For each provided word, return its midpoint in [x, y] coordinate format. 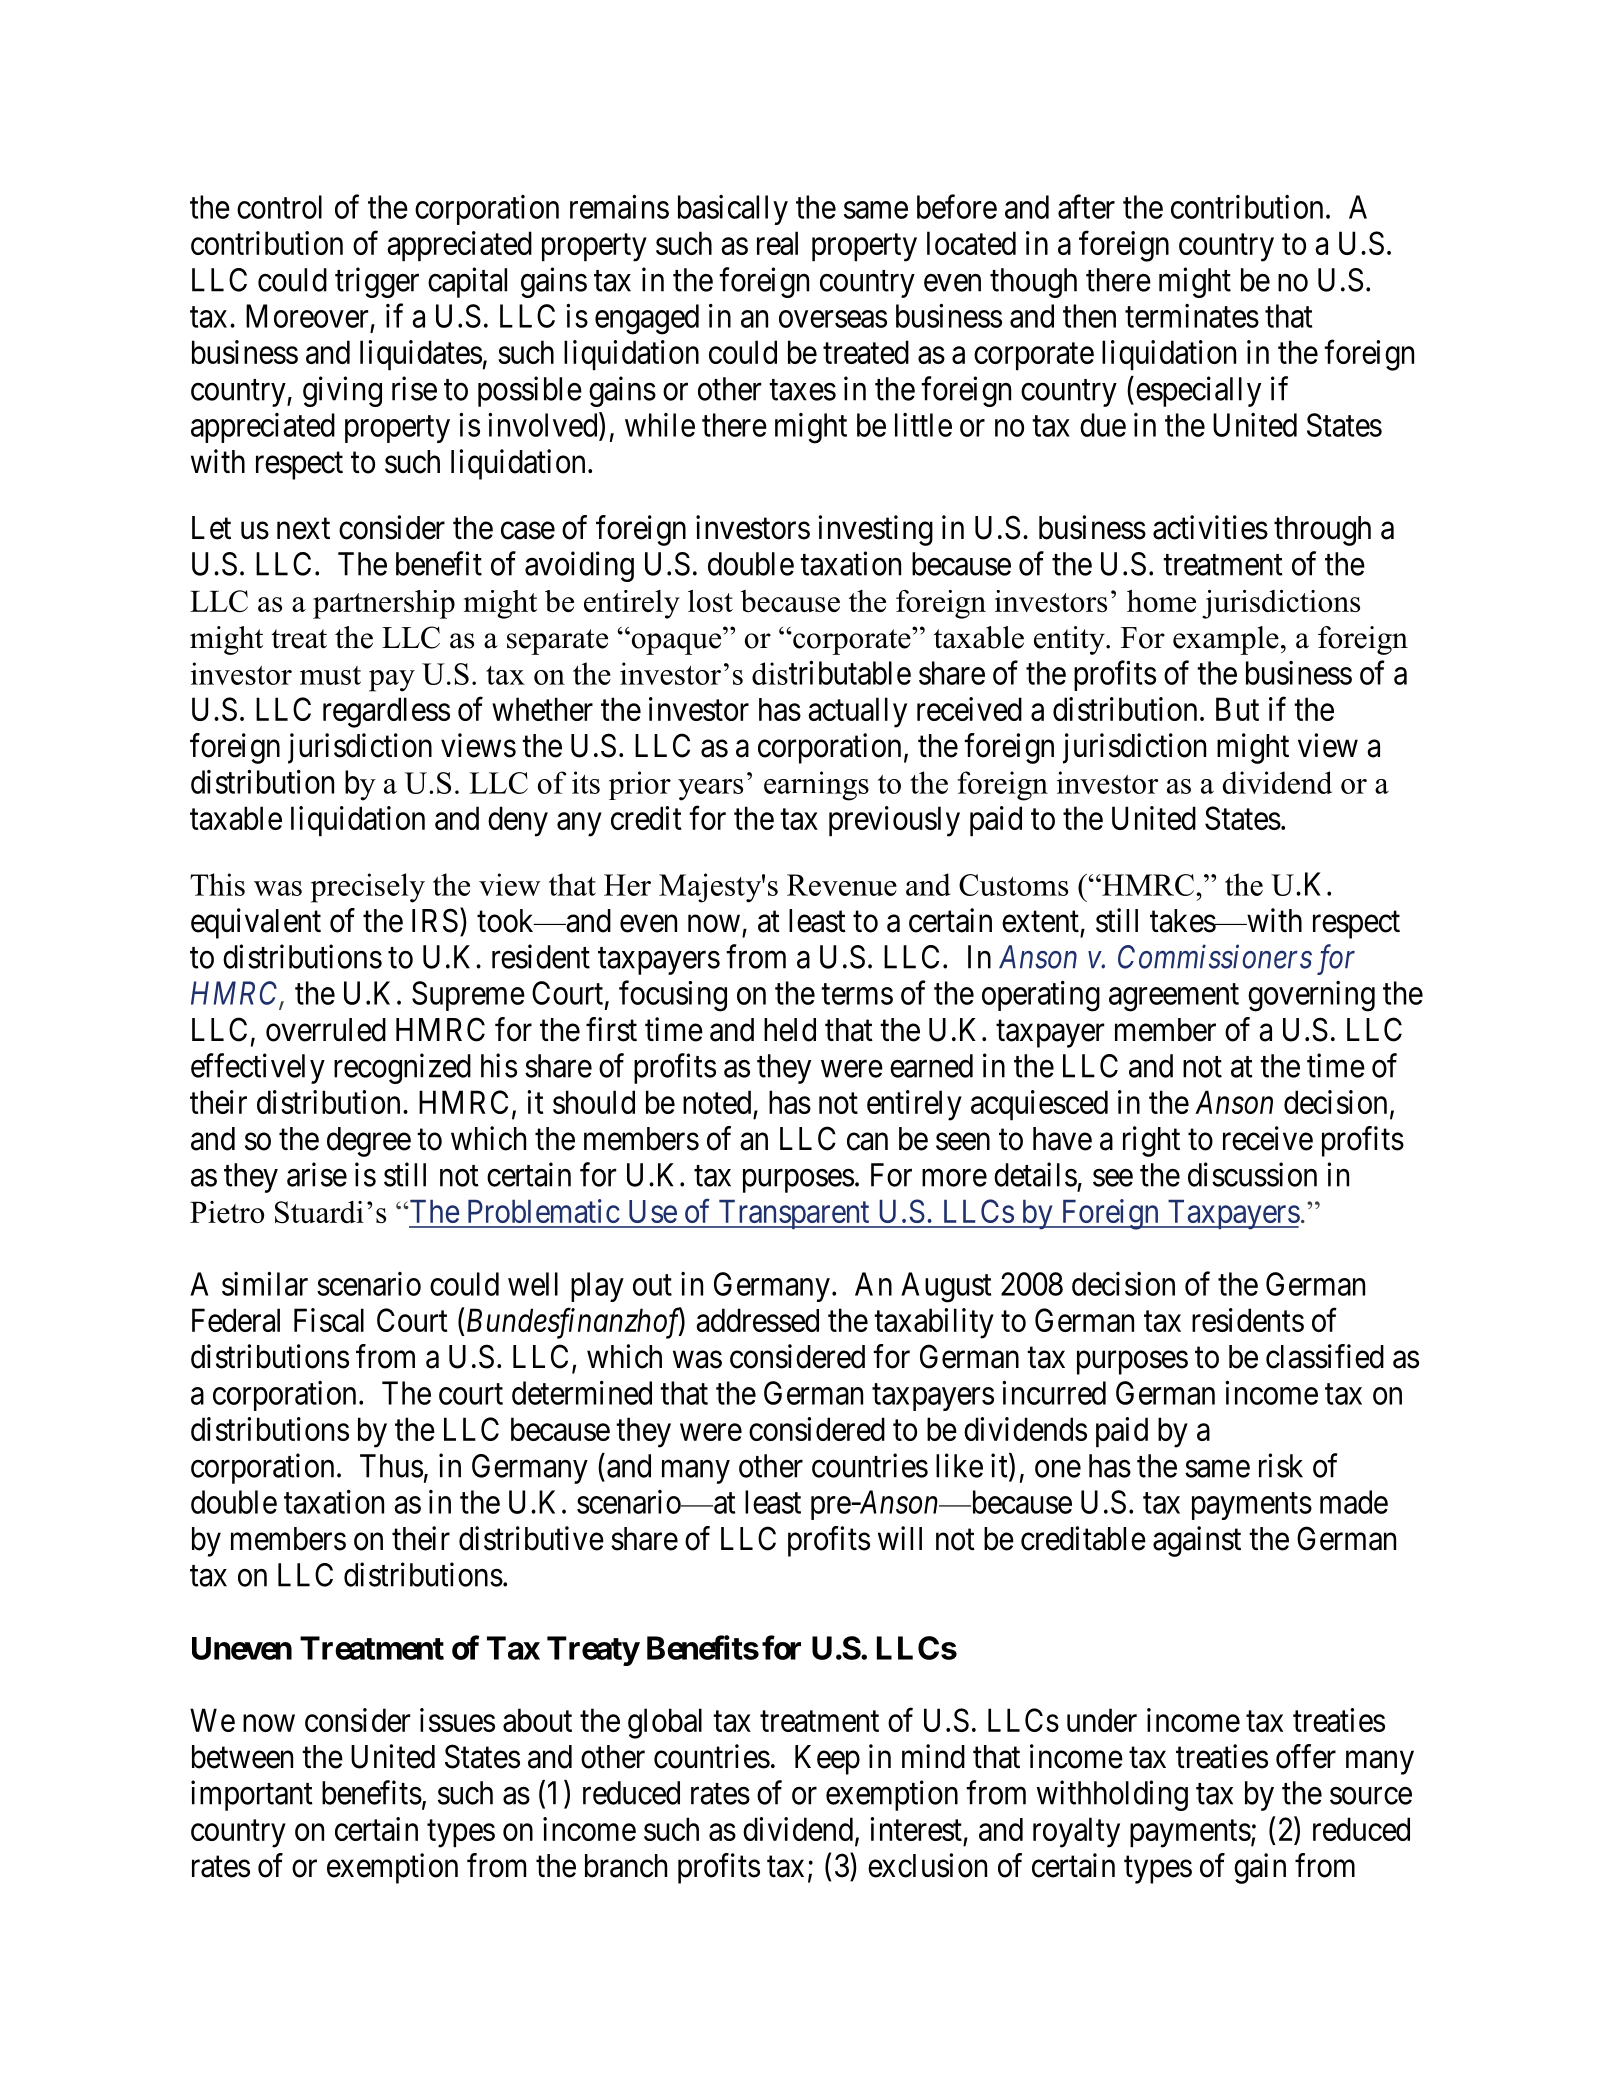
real [777, 243]
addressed [757, 1320]
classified [1325, 1356]
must [330, 675]
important [252, 1795]
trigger [377, 282]
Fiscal [329, 1320]
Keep [827, 1760]
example [1226, 640]
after [1086, 206]
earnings [816, 786]
